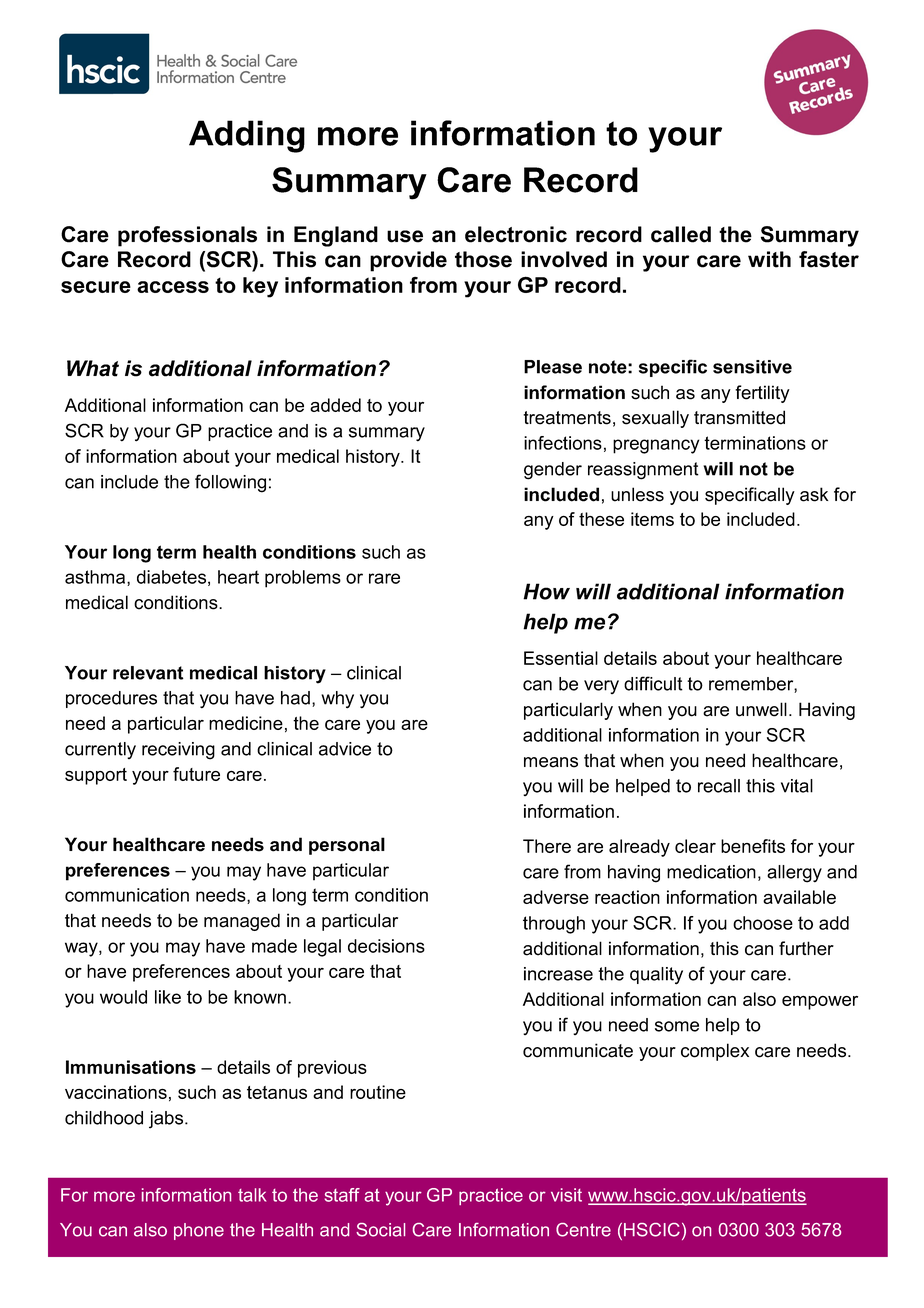 The image size is (924, 1308). I want to click on Social, so click(380, 1230).
